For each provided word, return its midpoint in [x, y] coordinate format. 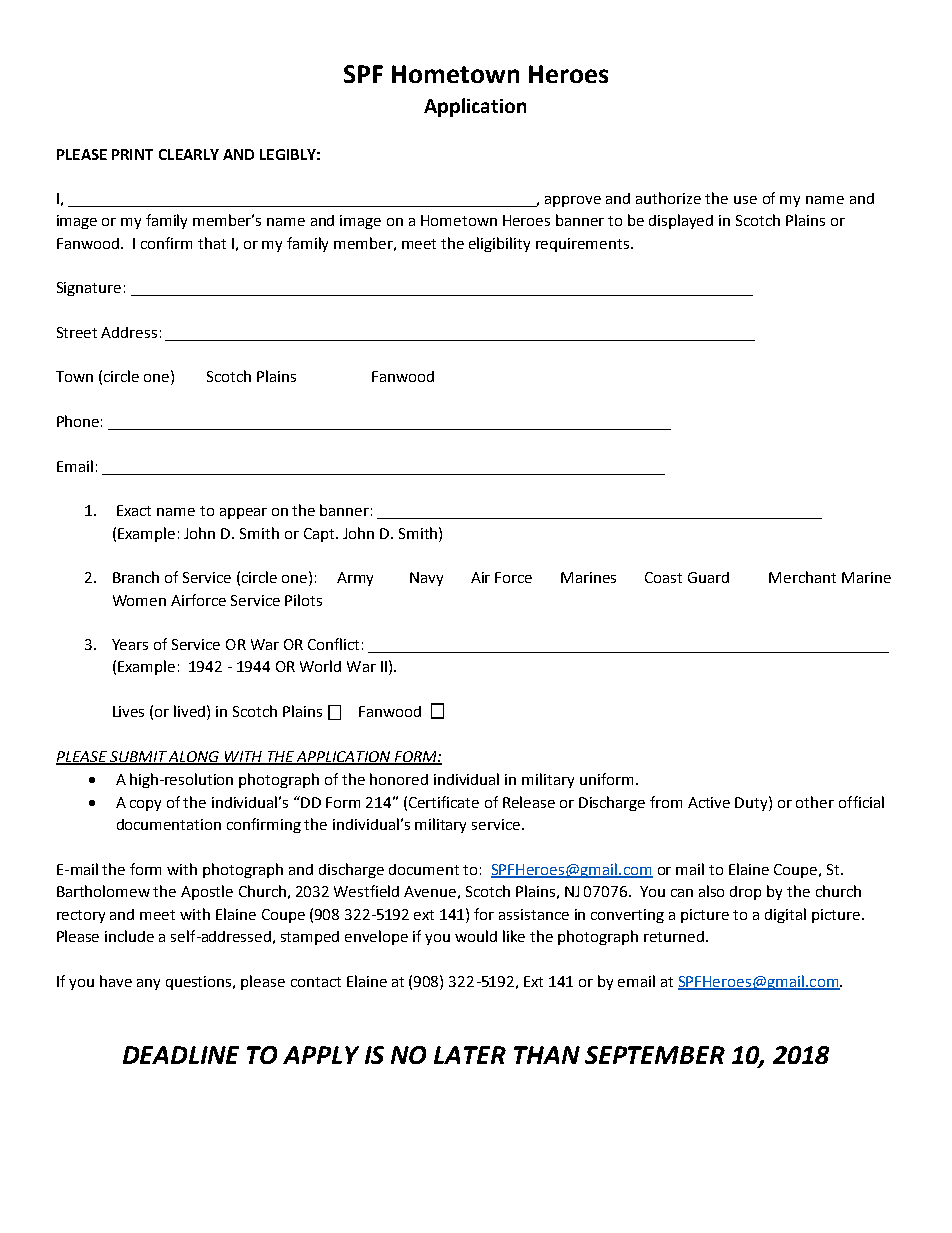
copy [145, 805]
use [745, 200]
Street [77, 332]
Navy [426, 579]
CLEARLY [189, 154]
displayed [681, 221]
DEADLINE [181, 1055]
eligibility [499, 244]
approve [573, 201]
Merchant [802, 577]
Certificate [444, 802]
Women [139, 600]
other [815, 802]
